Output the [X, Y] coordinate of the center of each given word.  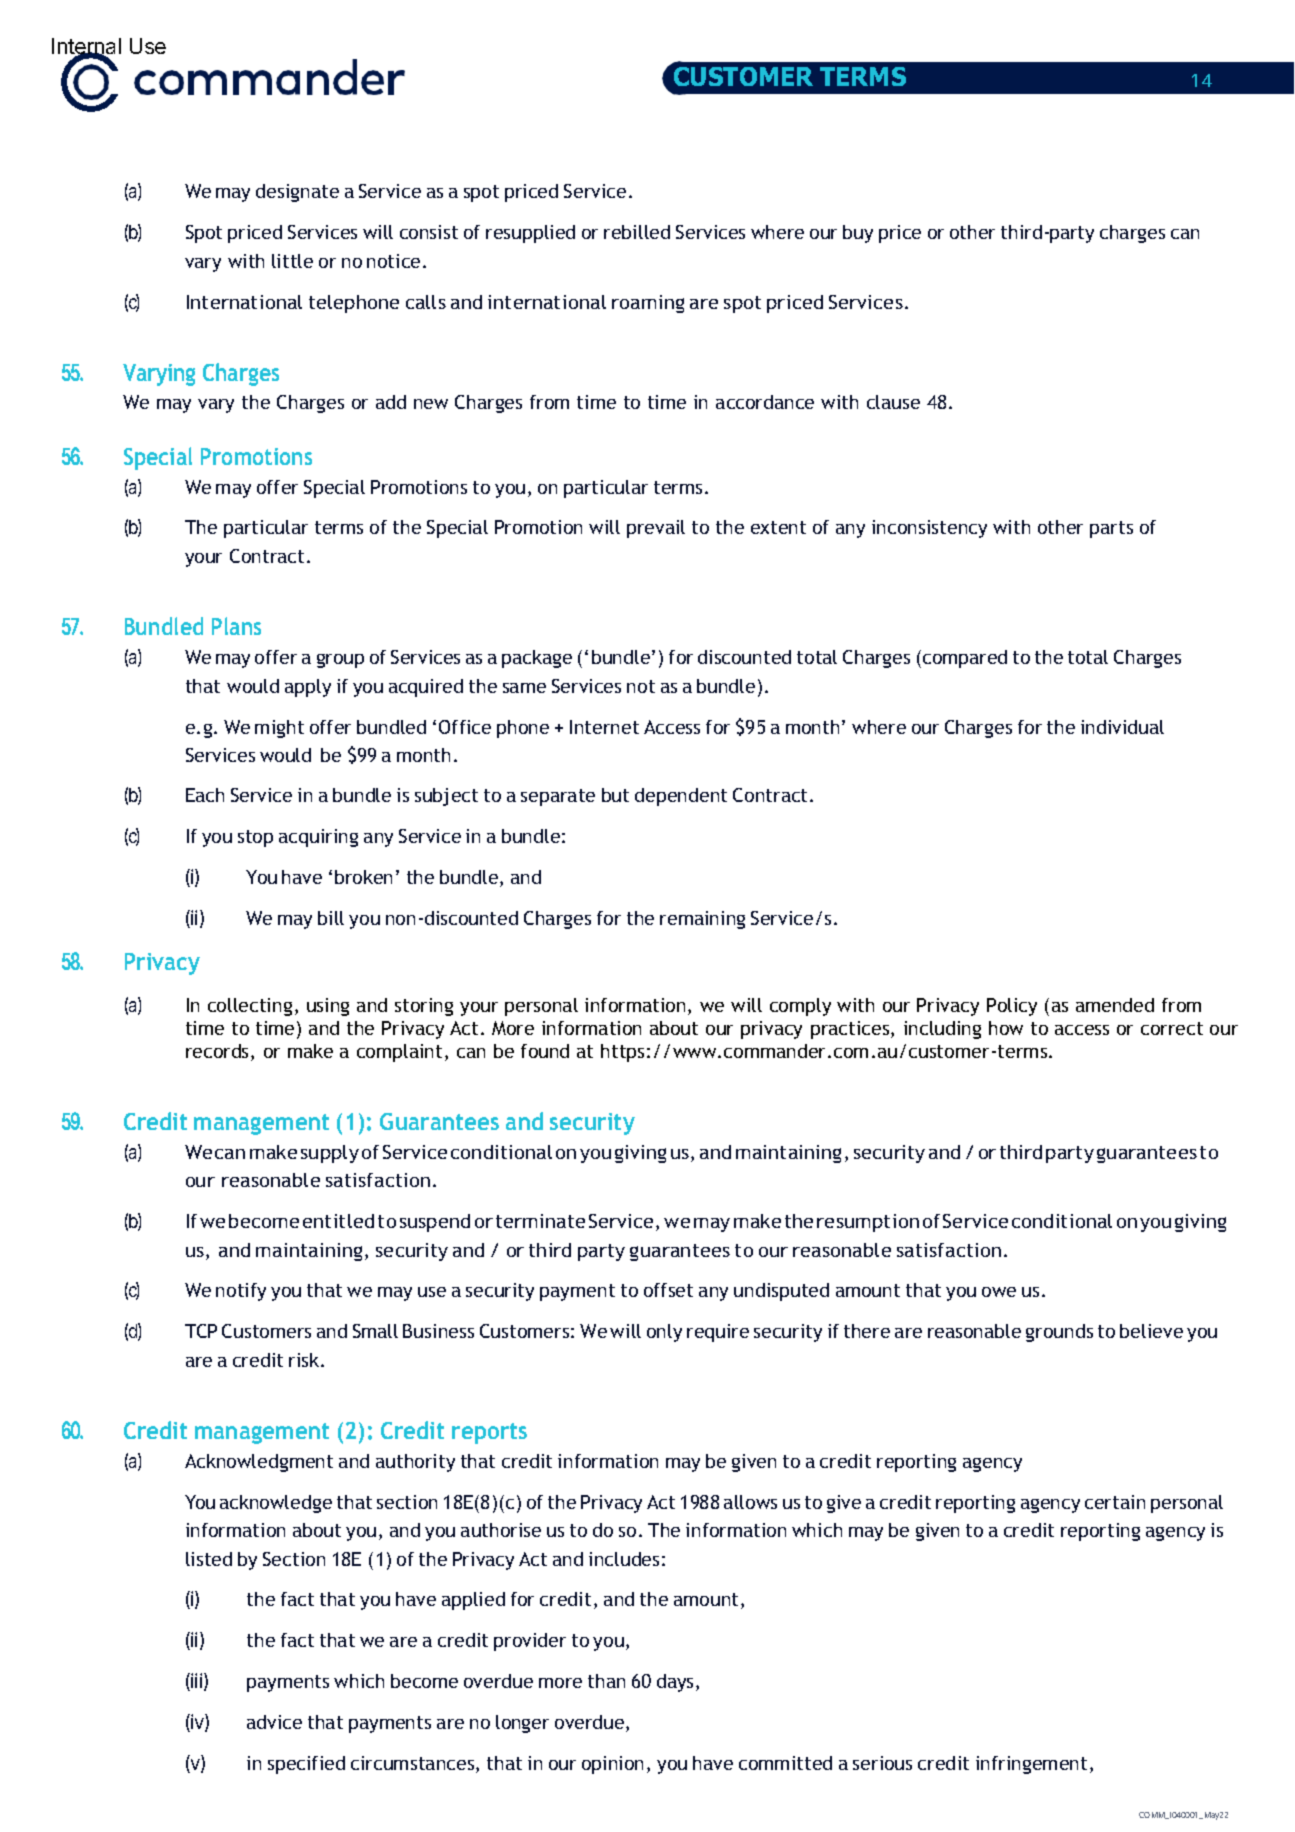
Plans [236, 626]
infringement [1031, 1765]
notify [241, 1292]
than [606, 1681]
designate [297, 193]
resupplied [530, 234]
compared [963, 659]
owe [999, 1292]
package [537, 659]
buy [858, 234]
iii [196, 1680]
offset [668, 1290]
